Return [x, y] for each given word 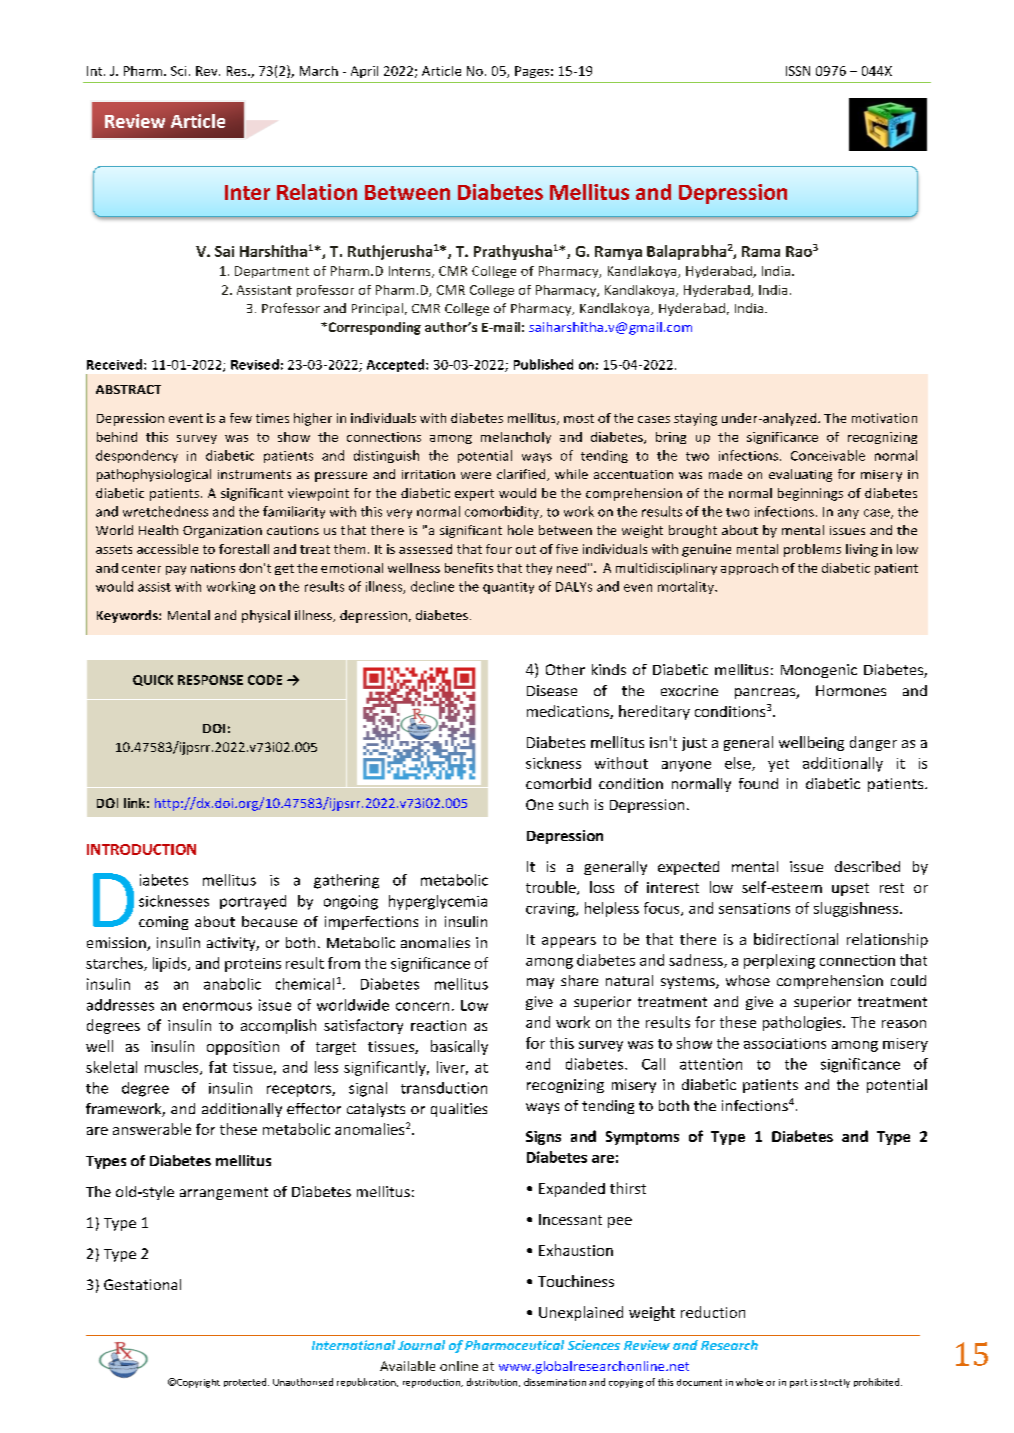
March [319, 71]
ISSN [798, 71]
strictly [835, 1383]
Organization [222, 532]
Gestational [142, 1284]
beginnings [810, 494]
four [499, 549]
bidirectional [796, 939]
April [364, 72]
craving [551, 910]
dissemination [555, 1382]
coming [163, 923]
